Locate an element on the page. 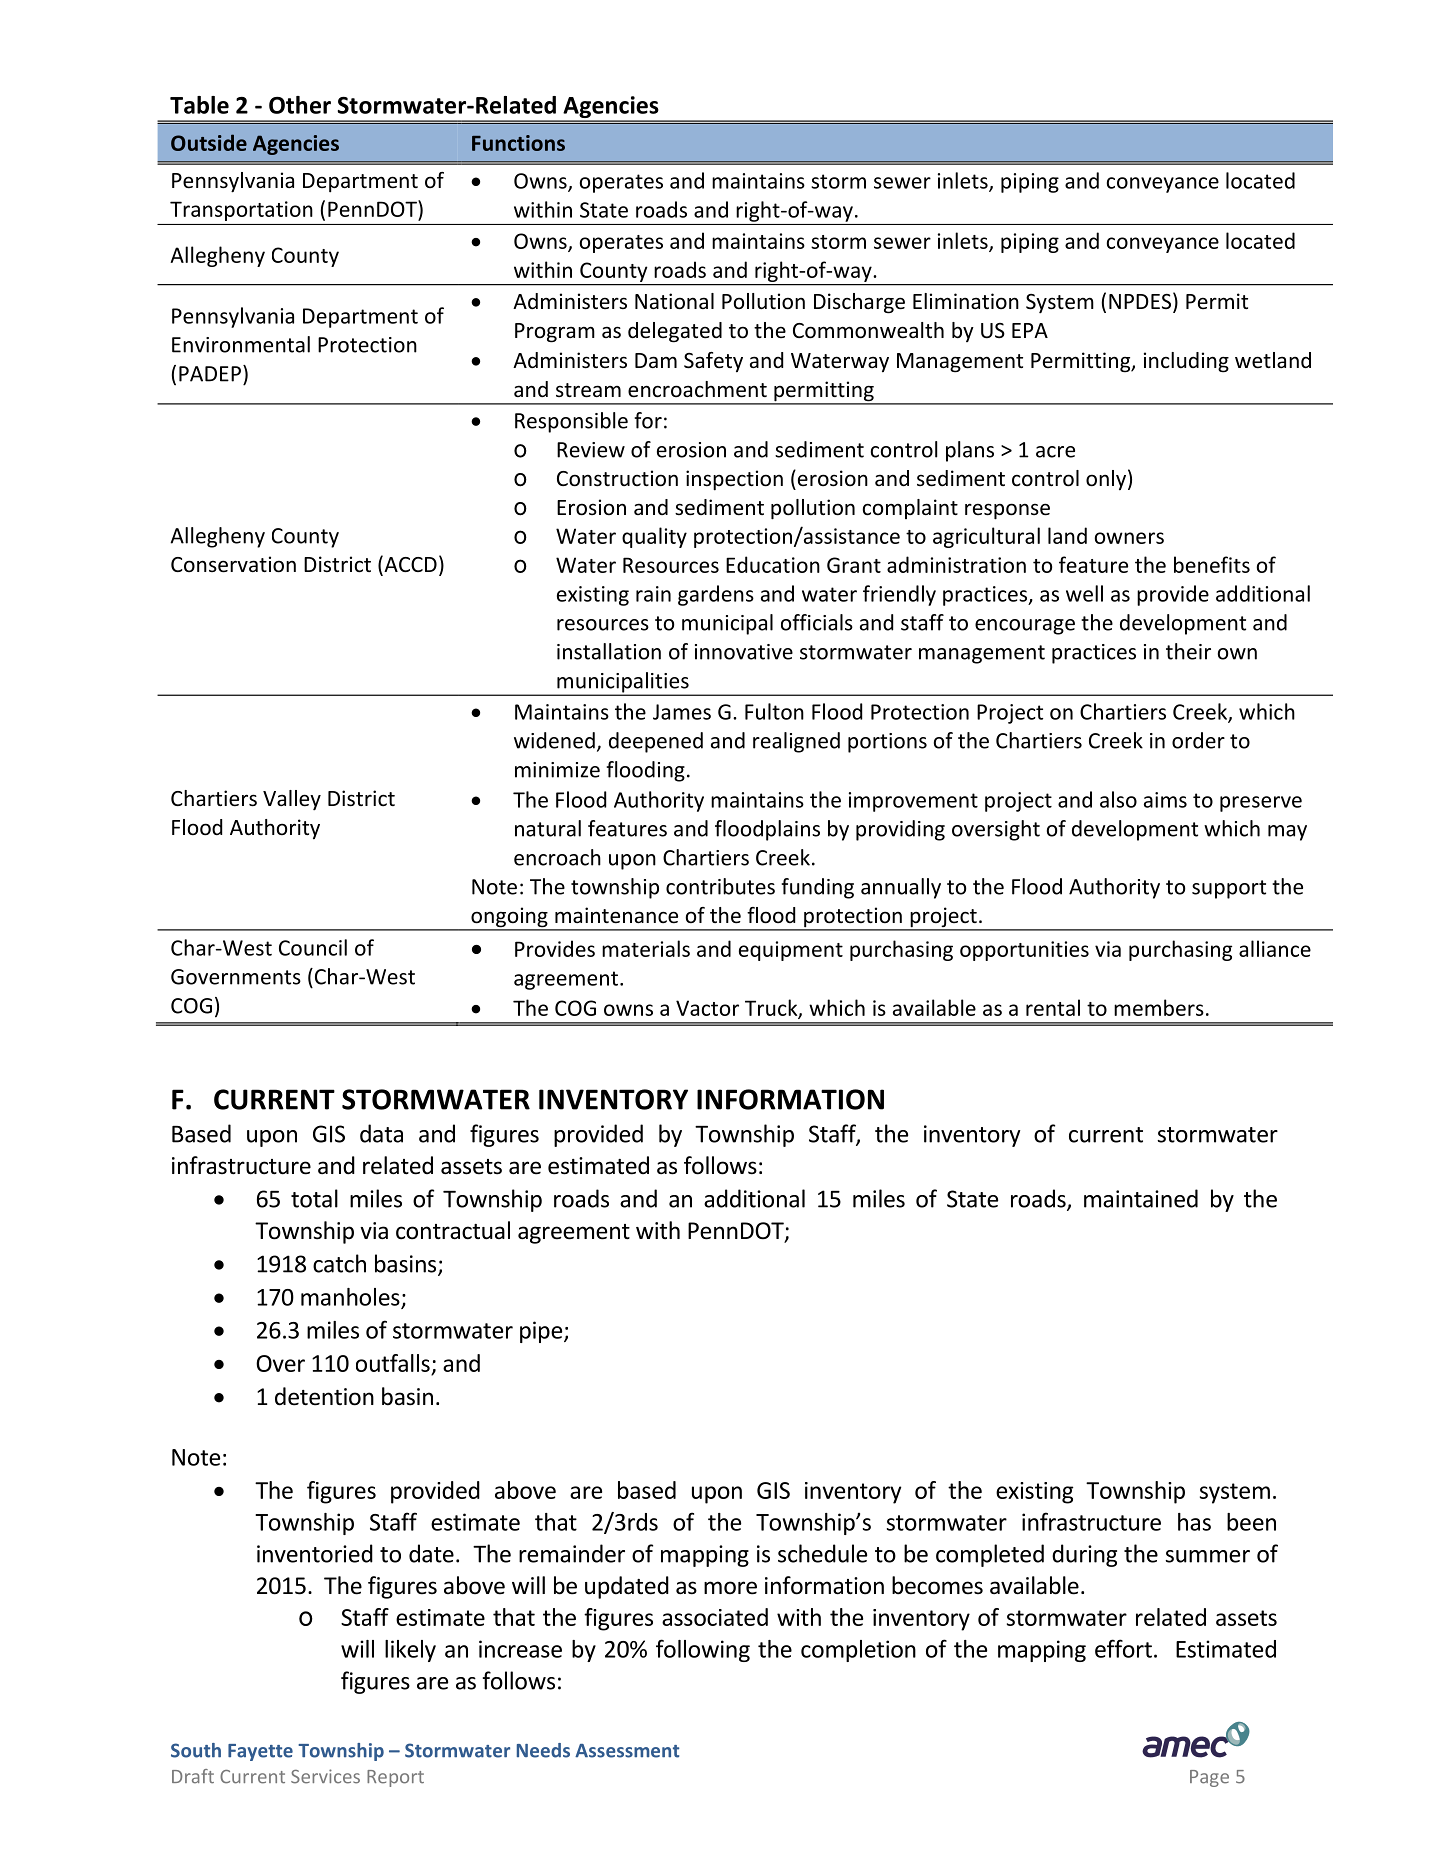 The width and height of the page is (1448, 1874). following is located at coordinates (703, 1650).
